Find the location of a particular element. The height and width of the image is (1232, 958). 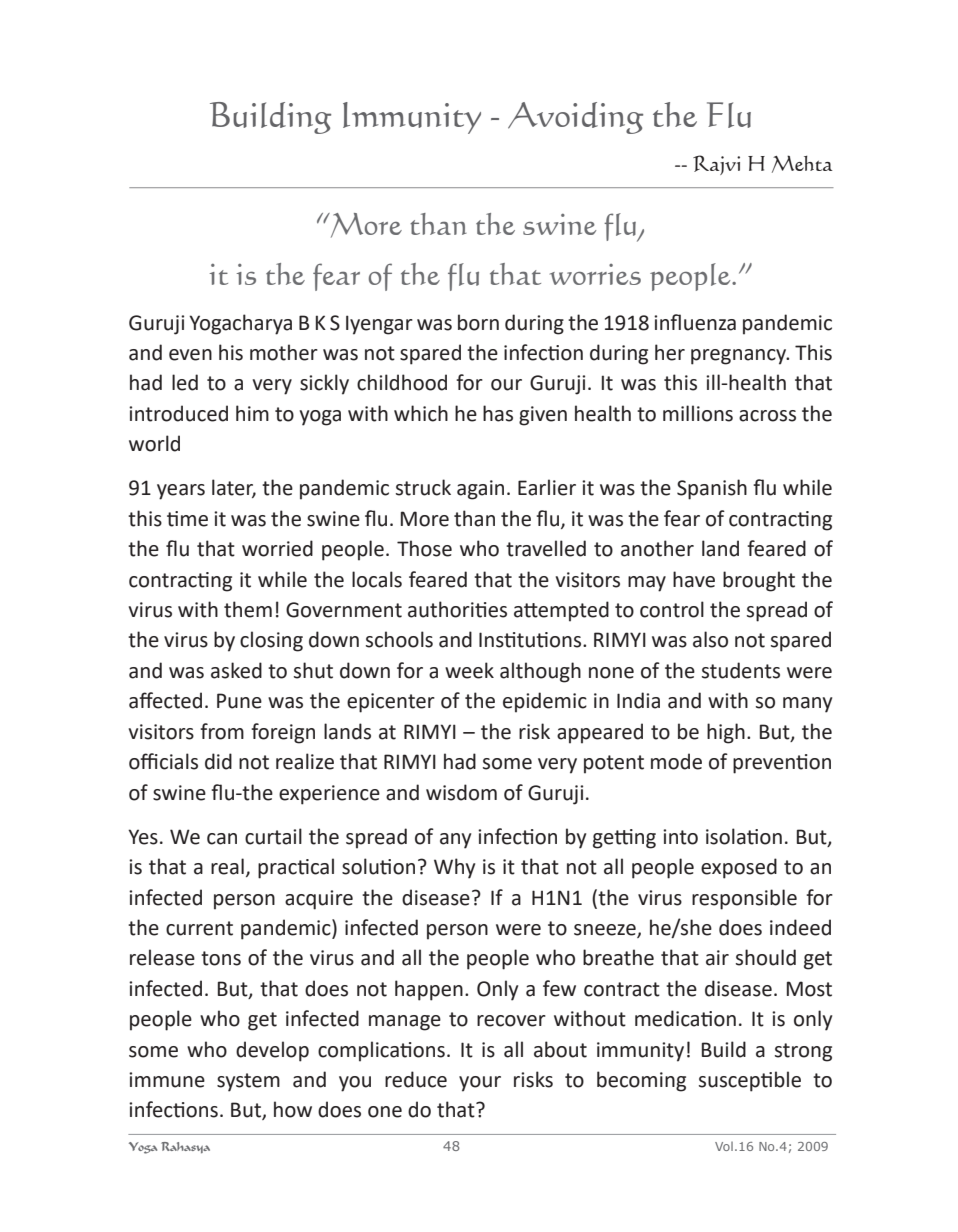

current is located at coordinates (199, 928).
